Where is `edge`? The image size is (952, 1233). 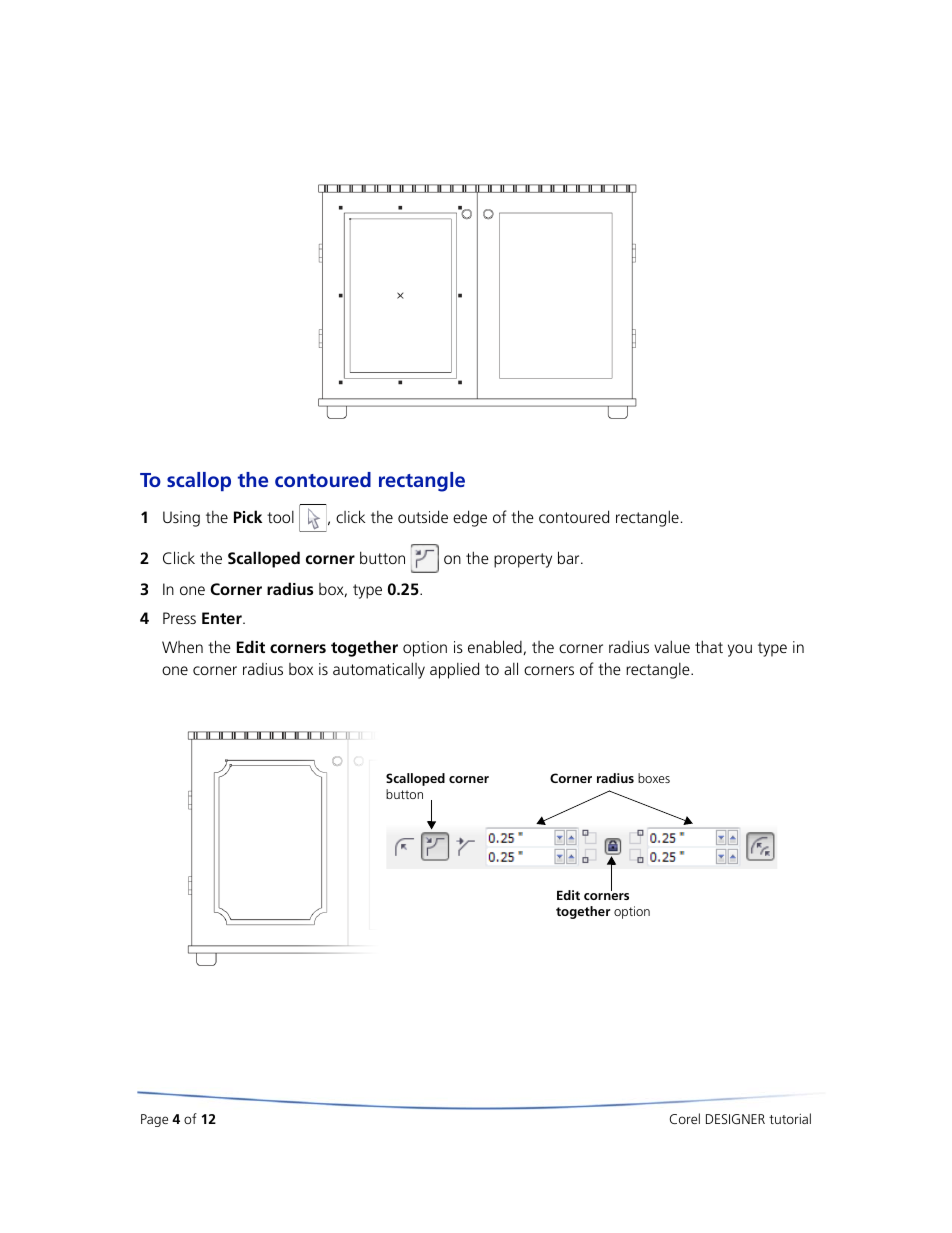
edge is located at coordinates (470, 518).
